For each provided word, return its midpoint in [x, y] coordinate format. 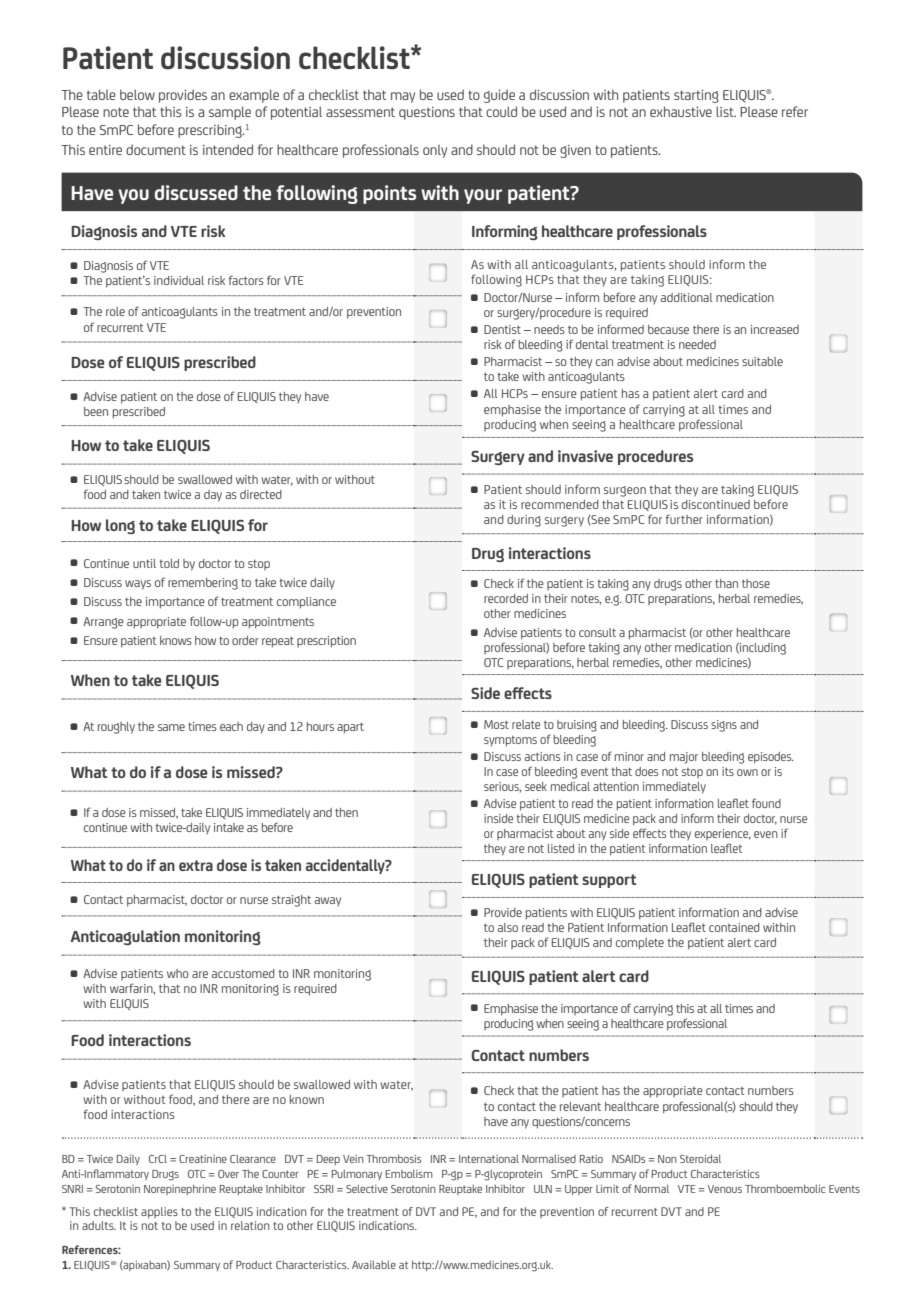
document [156, 149]
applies [159, 1212]
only [435, 151]
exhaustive [681, 111]
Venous [725, 1189]
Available [374, 1264]
